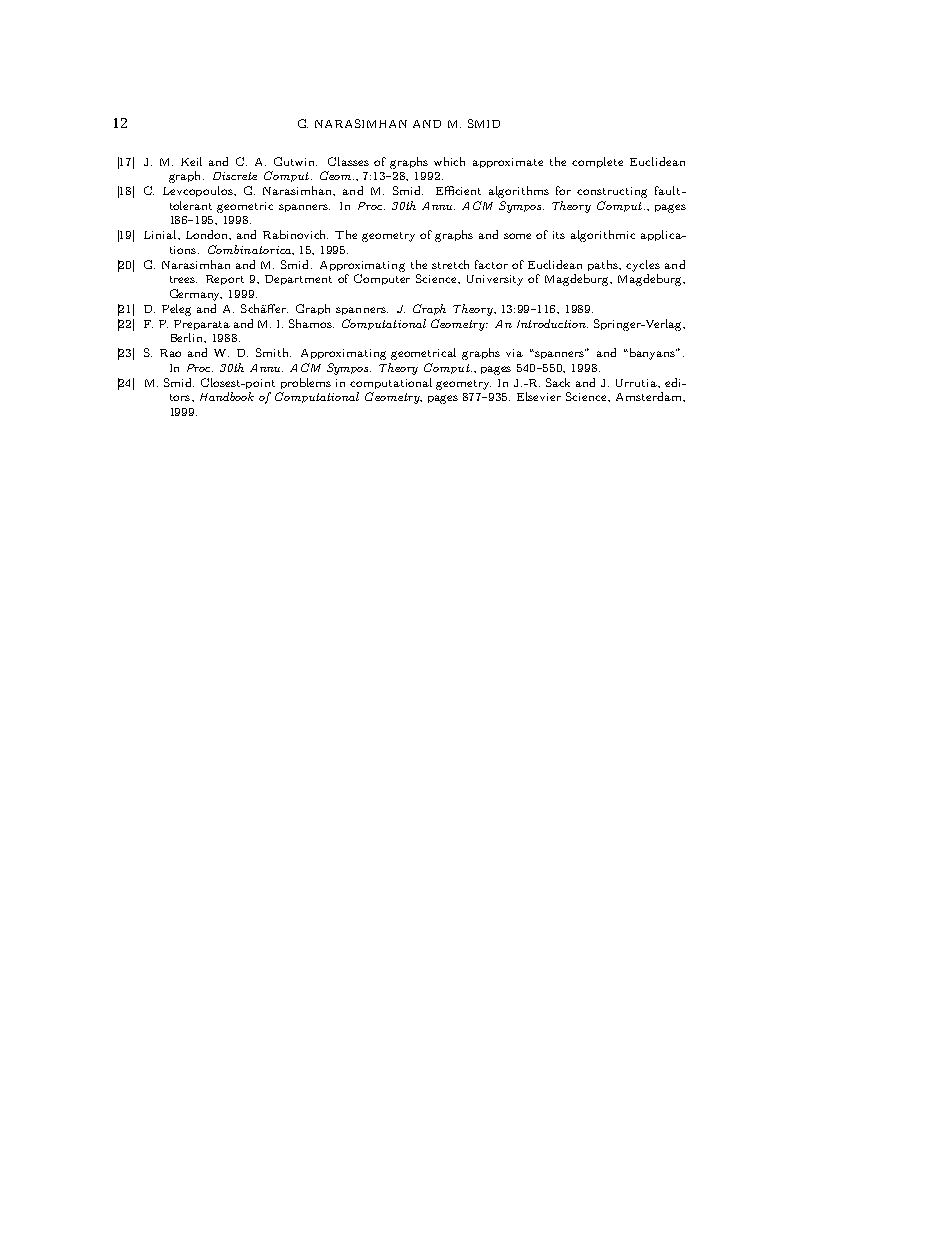  What do you see at coordinates (311, 323) in the page?
I see `Shamos` at bounding box center [311, 323].
